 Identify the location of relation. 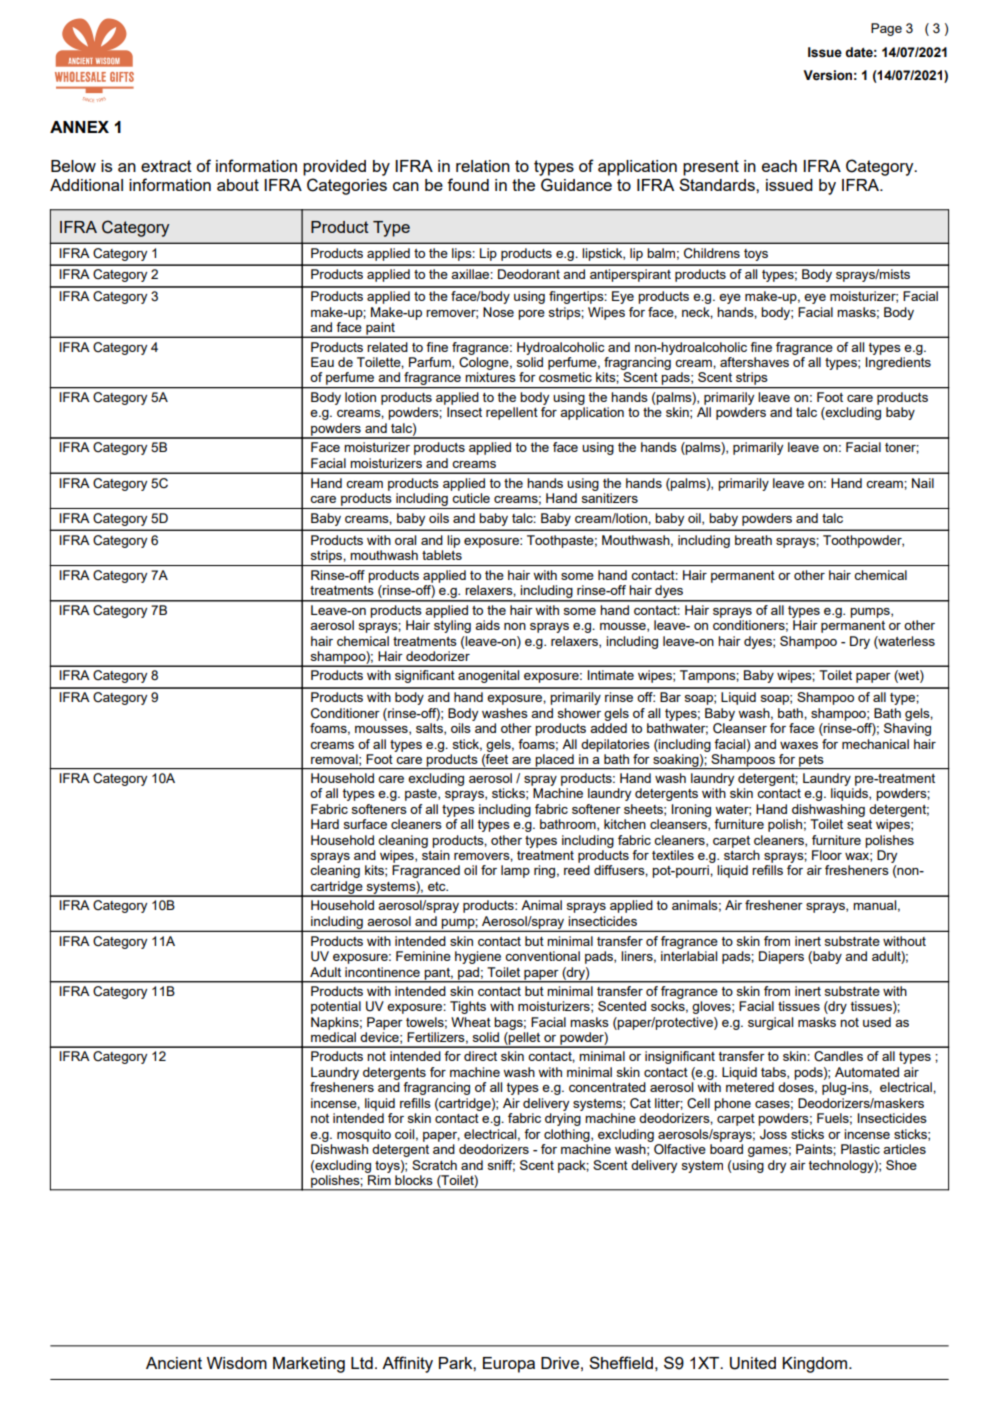
(483, 166).
